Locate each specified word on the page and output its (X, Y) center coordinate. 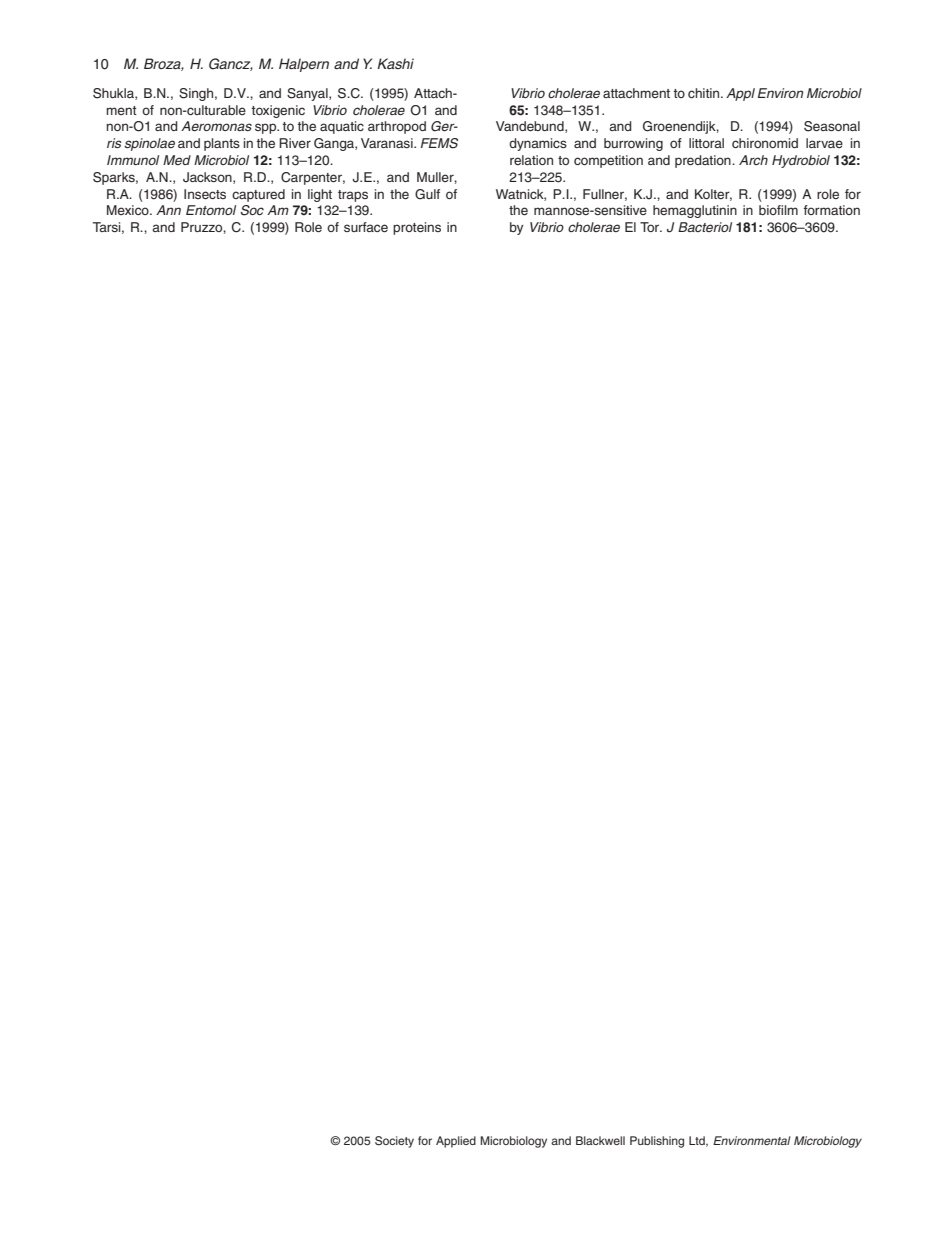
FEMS (439, 143)
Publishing (657, 1142)
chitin (705, 93)
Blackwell (600, 1140)
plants (222, 144)
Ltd (698, 1141)
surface (366, 227)
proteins (417, 228)
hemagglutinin (695, 211)
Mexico (129, 210)
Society (394, 1142)
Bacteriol (705, 227)
